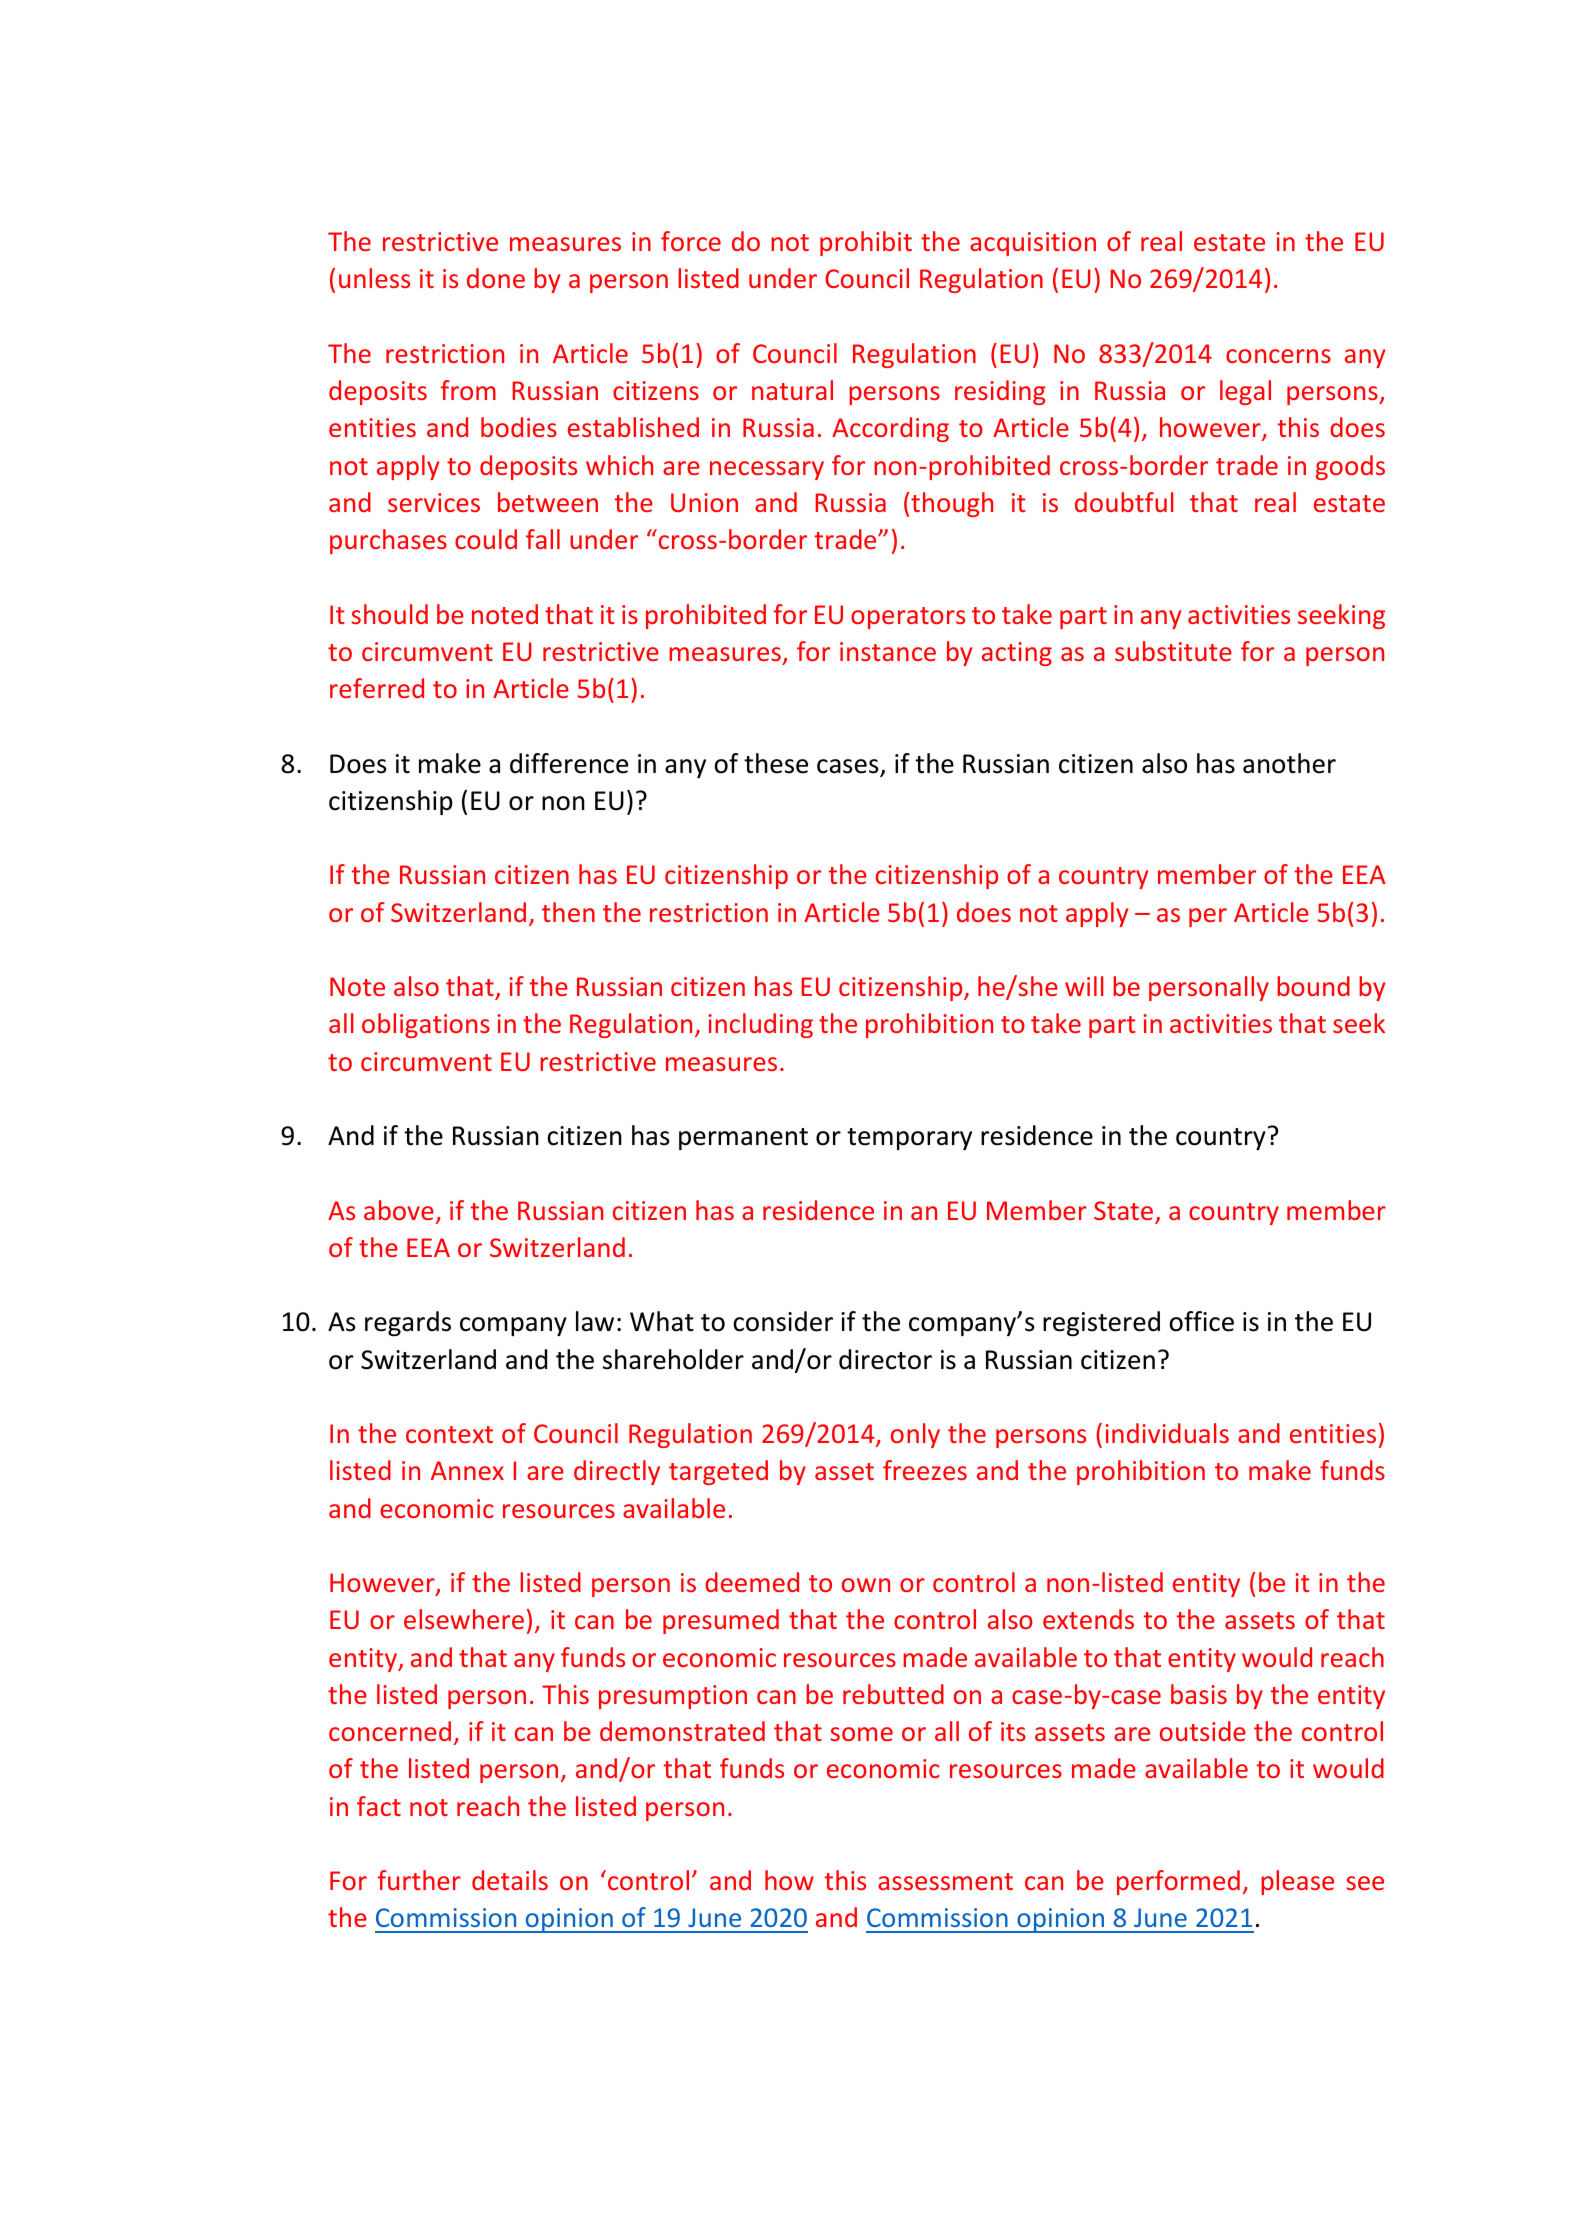 The height and width of the screenshot is (2224, 1573). I want to click on only, so click(915, 1435).
